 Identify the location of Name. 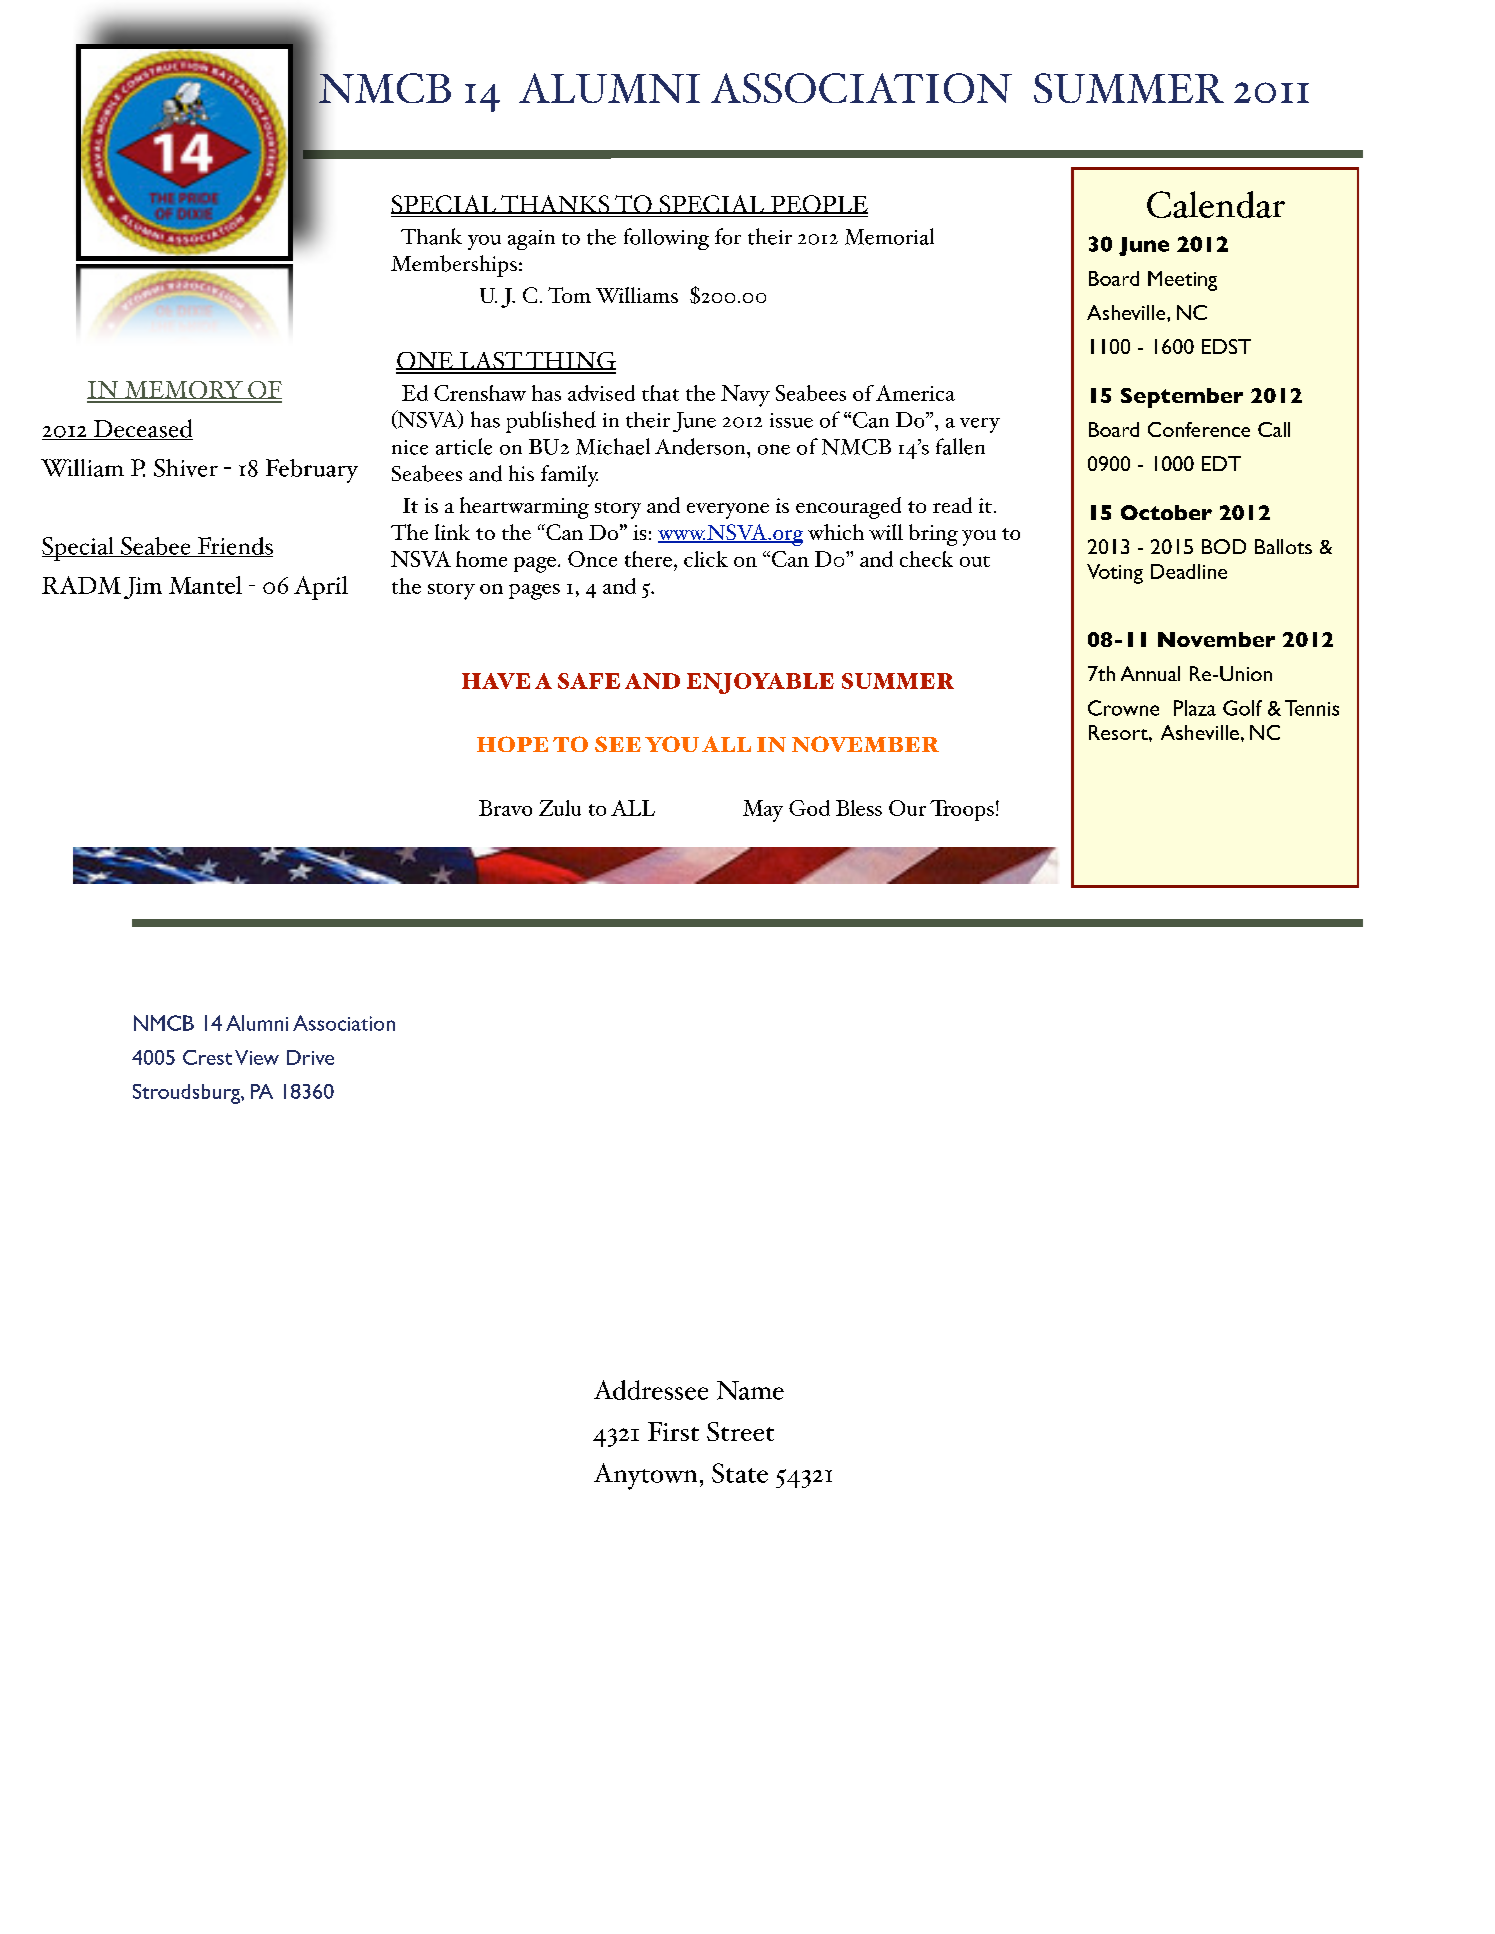
(750, 1390).
